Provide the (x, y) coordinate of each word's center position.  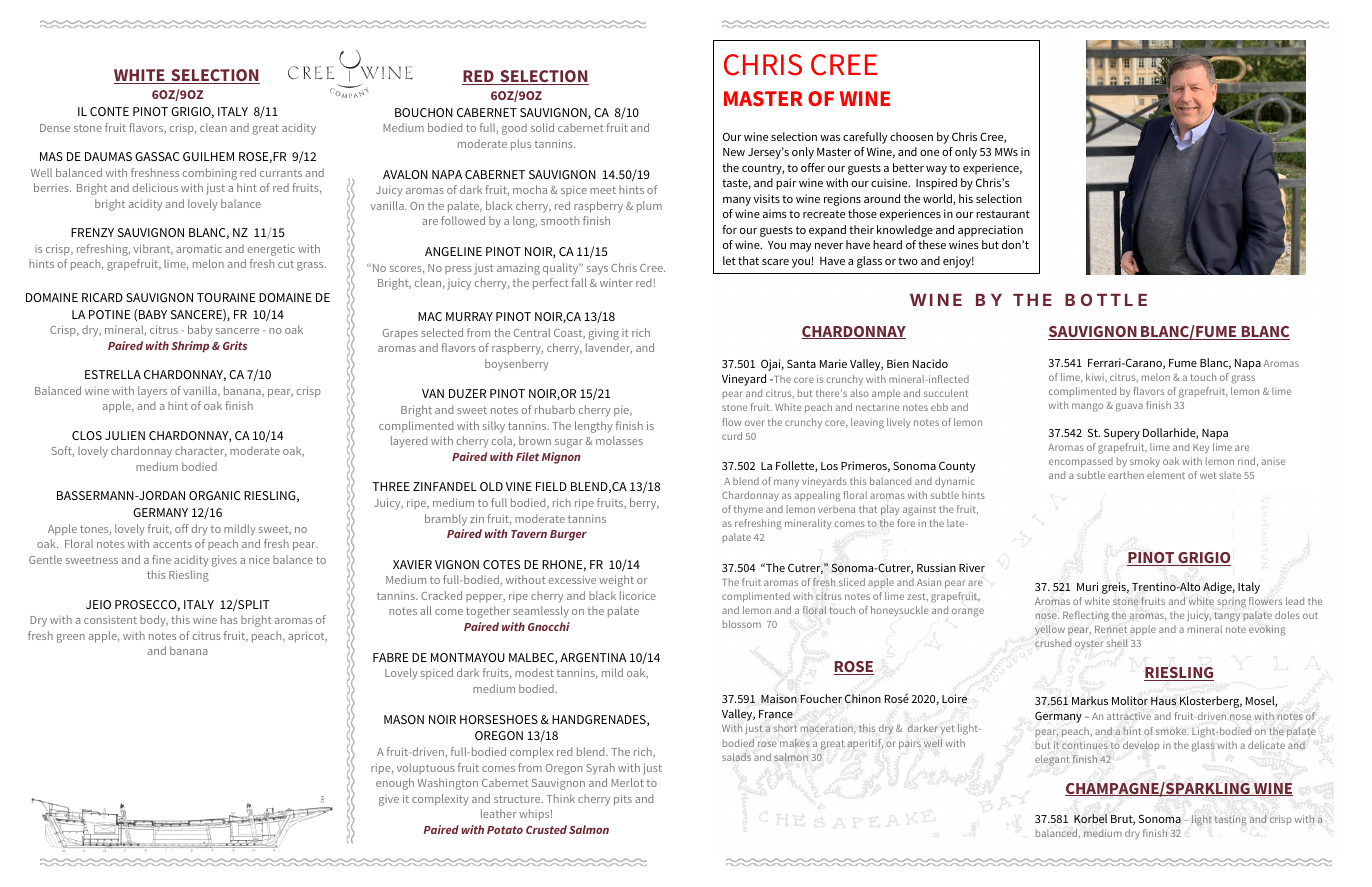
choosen (911, 136)
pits (623, 800)
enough (395, 784)
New (734, 152)
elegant (1052, 760)
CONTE (109, 111)
